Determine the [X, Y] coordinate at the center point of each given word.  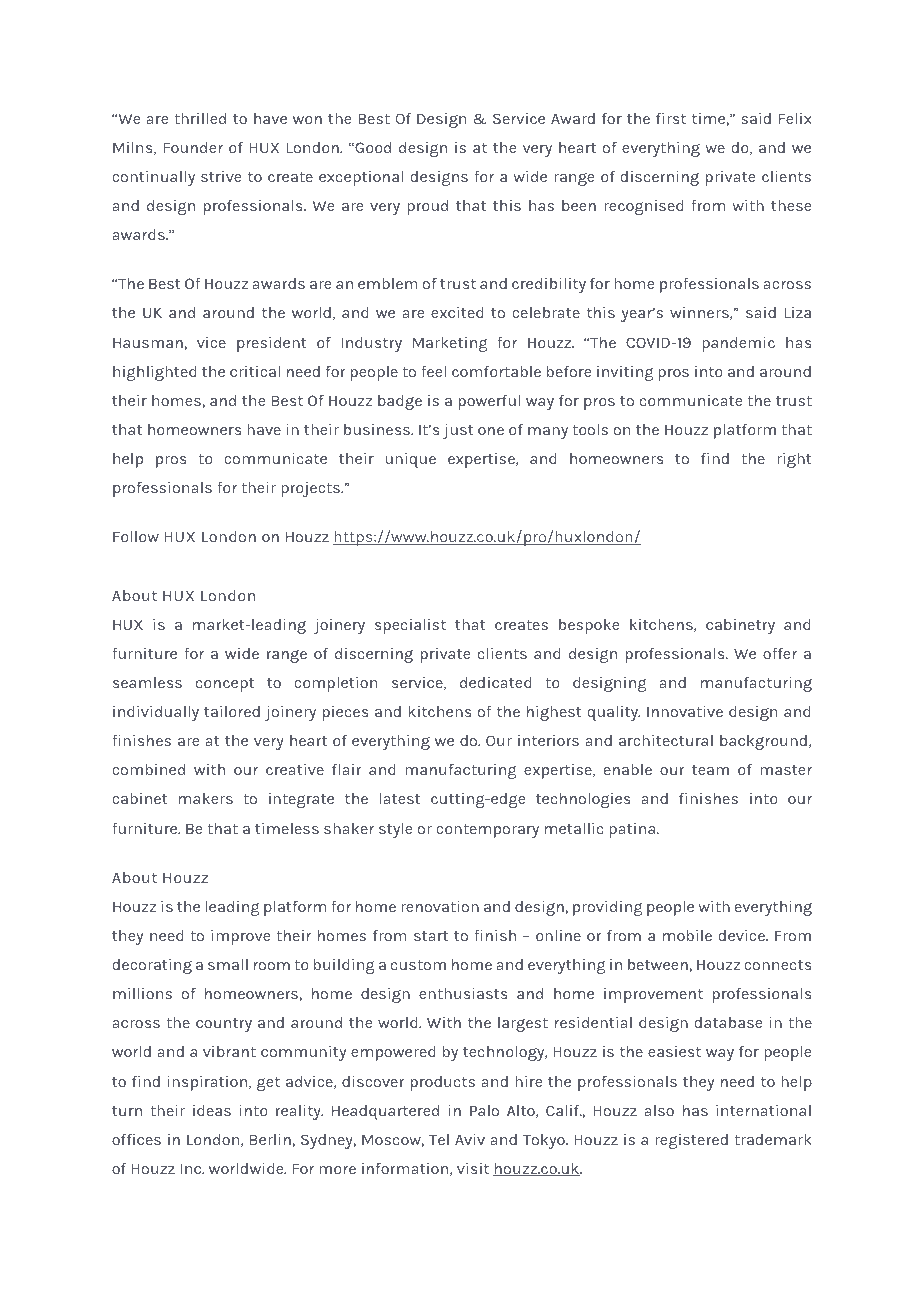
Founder [193, 147]
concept [225, 685]
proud [427, 207]
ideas [212, 1110]
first [671, 118]
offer [780, 653]
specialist [410, 626]
